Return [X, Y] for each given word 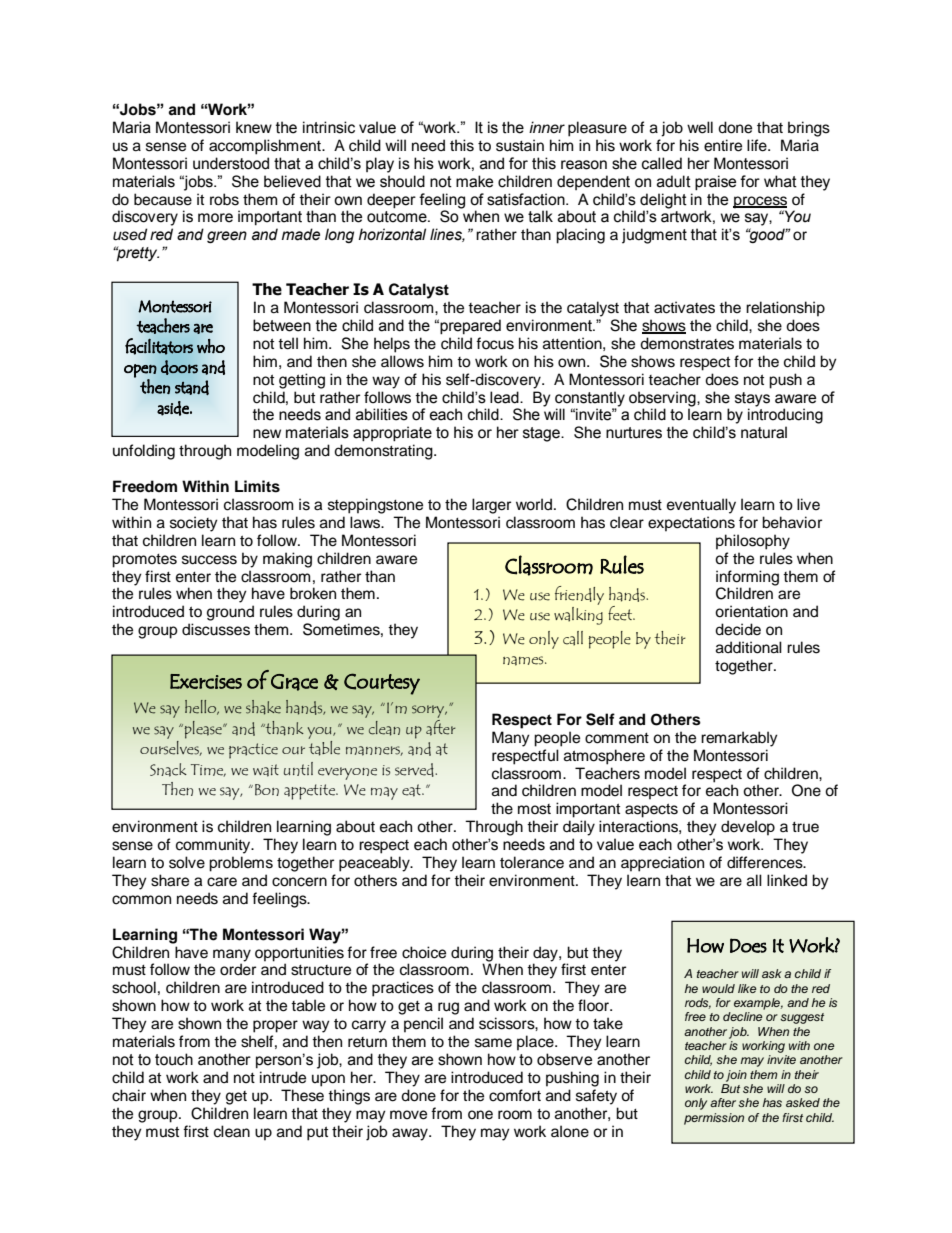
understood [231, 163]
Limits [257, 486]
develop [748, 828]
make [474, 181]
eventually [701, 506]
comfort [515, 1095]
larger [491, 506]
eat [412, 790]
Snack [168, 770]
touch [174, 1059]
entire [723, 145]
